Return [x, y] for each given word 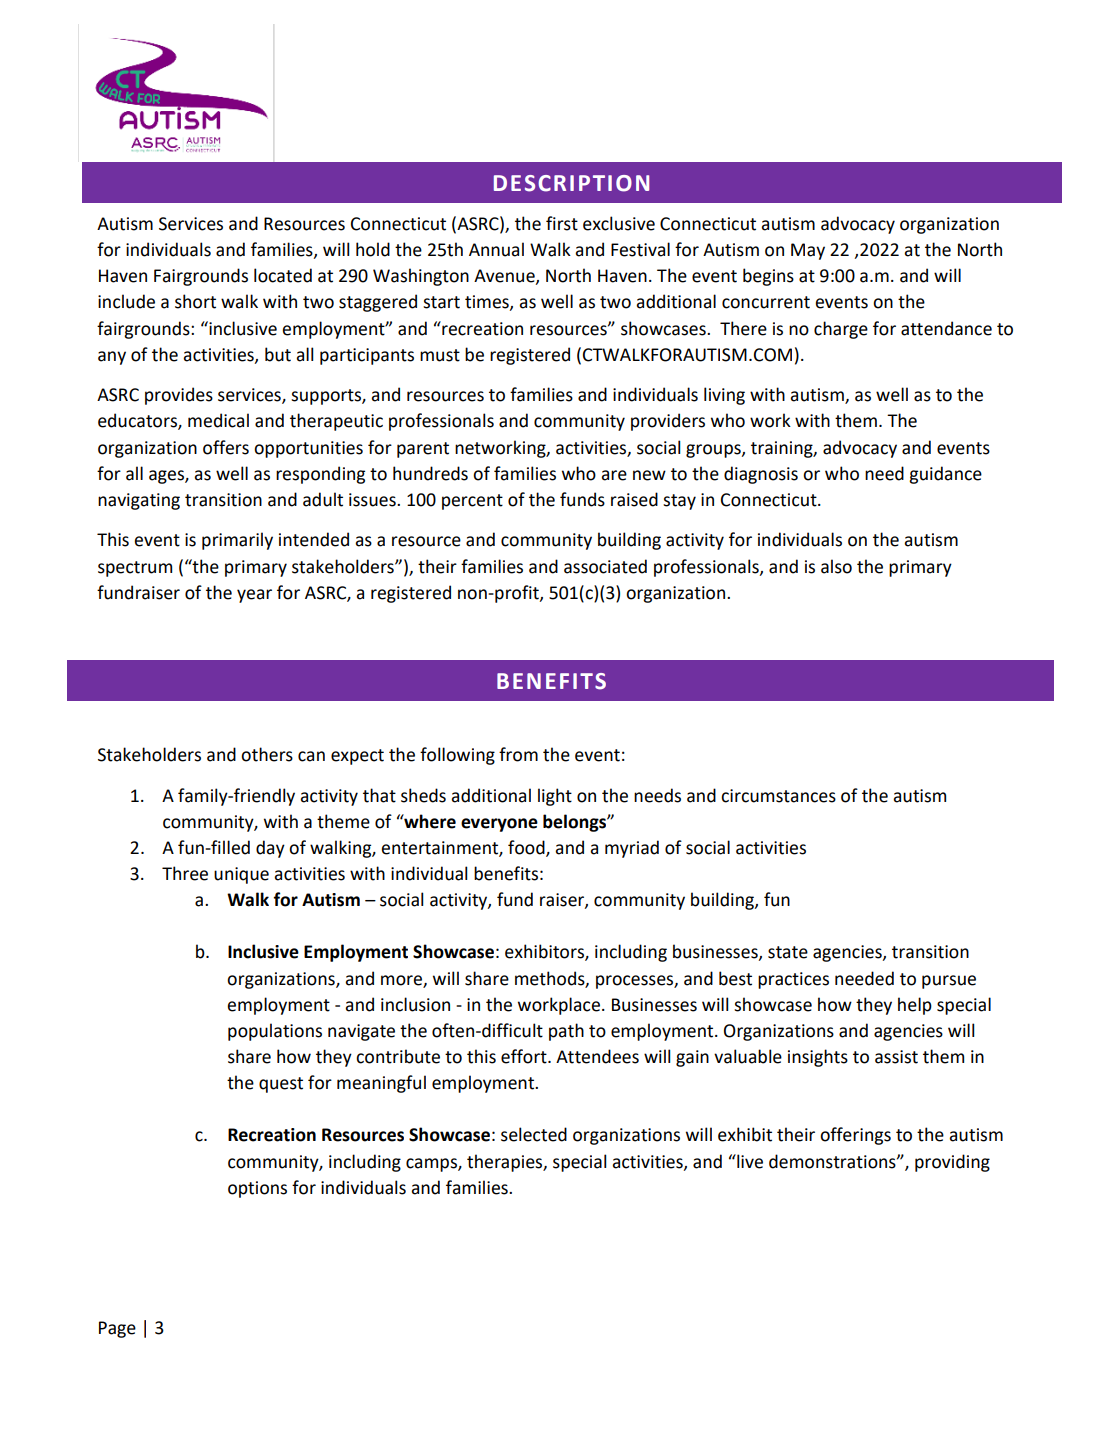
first [562, 223]
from [518, 754]
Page [117, 1329]
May [808, 251]
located [283, 275]
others [267, 754]
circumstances [778, 796]
